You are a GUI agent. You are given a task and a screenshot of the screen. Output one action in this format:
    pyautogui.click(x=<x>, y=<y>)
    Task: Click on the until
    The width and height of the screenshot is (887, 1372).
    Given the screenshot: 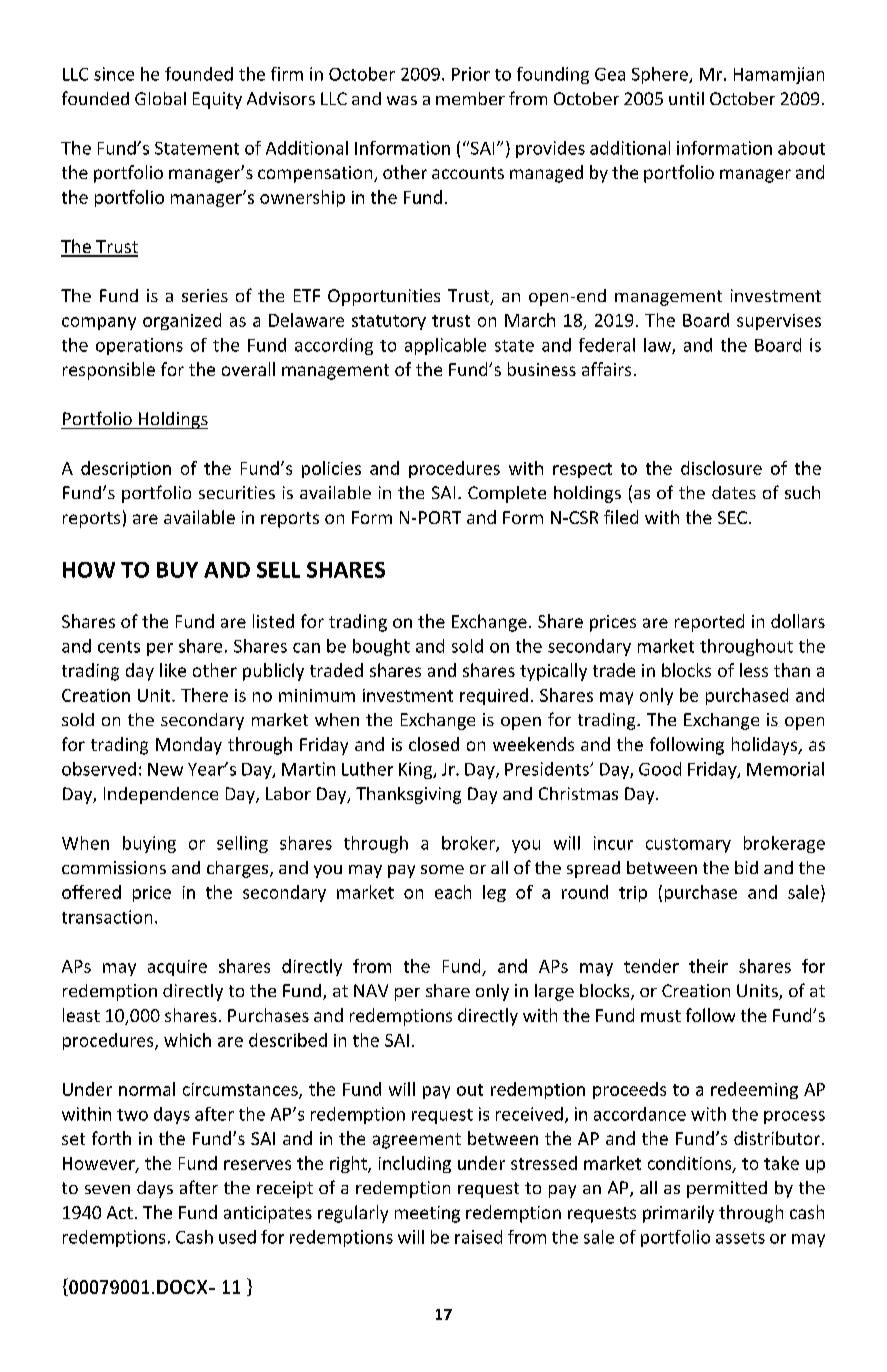 What is the action you would take?
    pyautogui.click(x=686, y=98)
